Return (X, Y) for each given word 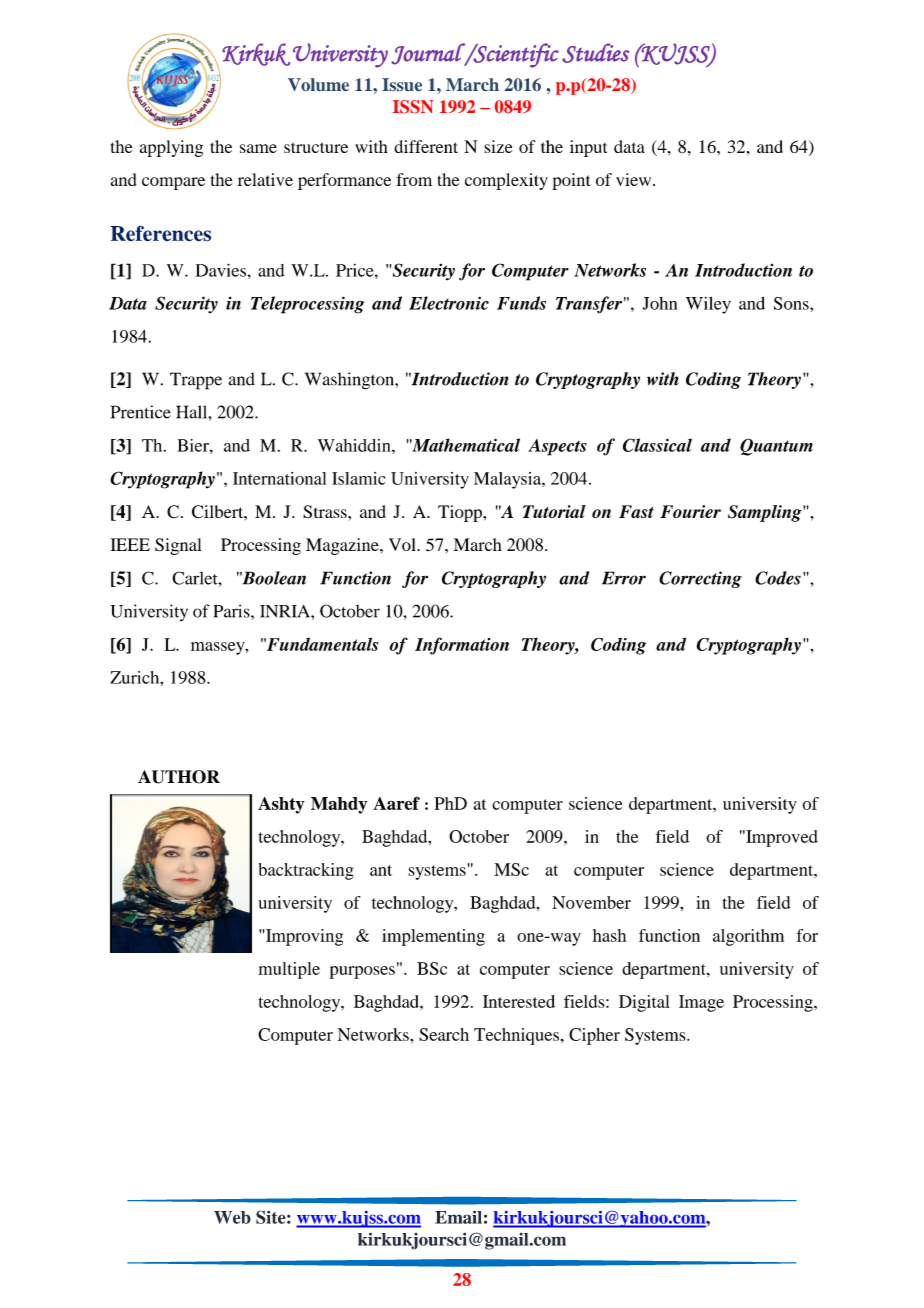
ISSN (413, 106)
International (279, 478)
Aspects (557, 447)
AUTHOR (179, 777)
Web (232, 1217)
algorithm (748, 937)
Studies (595, 53)
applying (171, 148)
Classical (657, 445)
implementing (433, 937)
